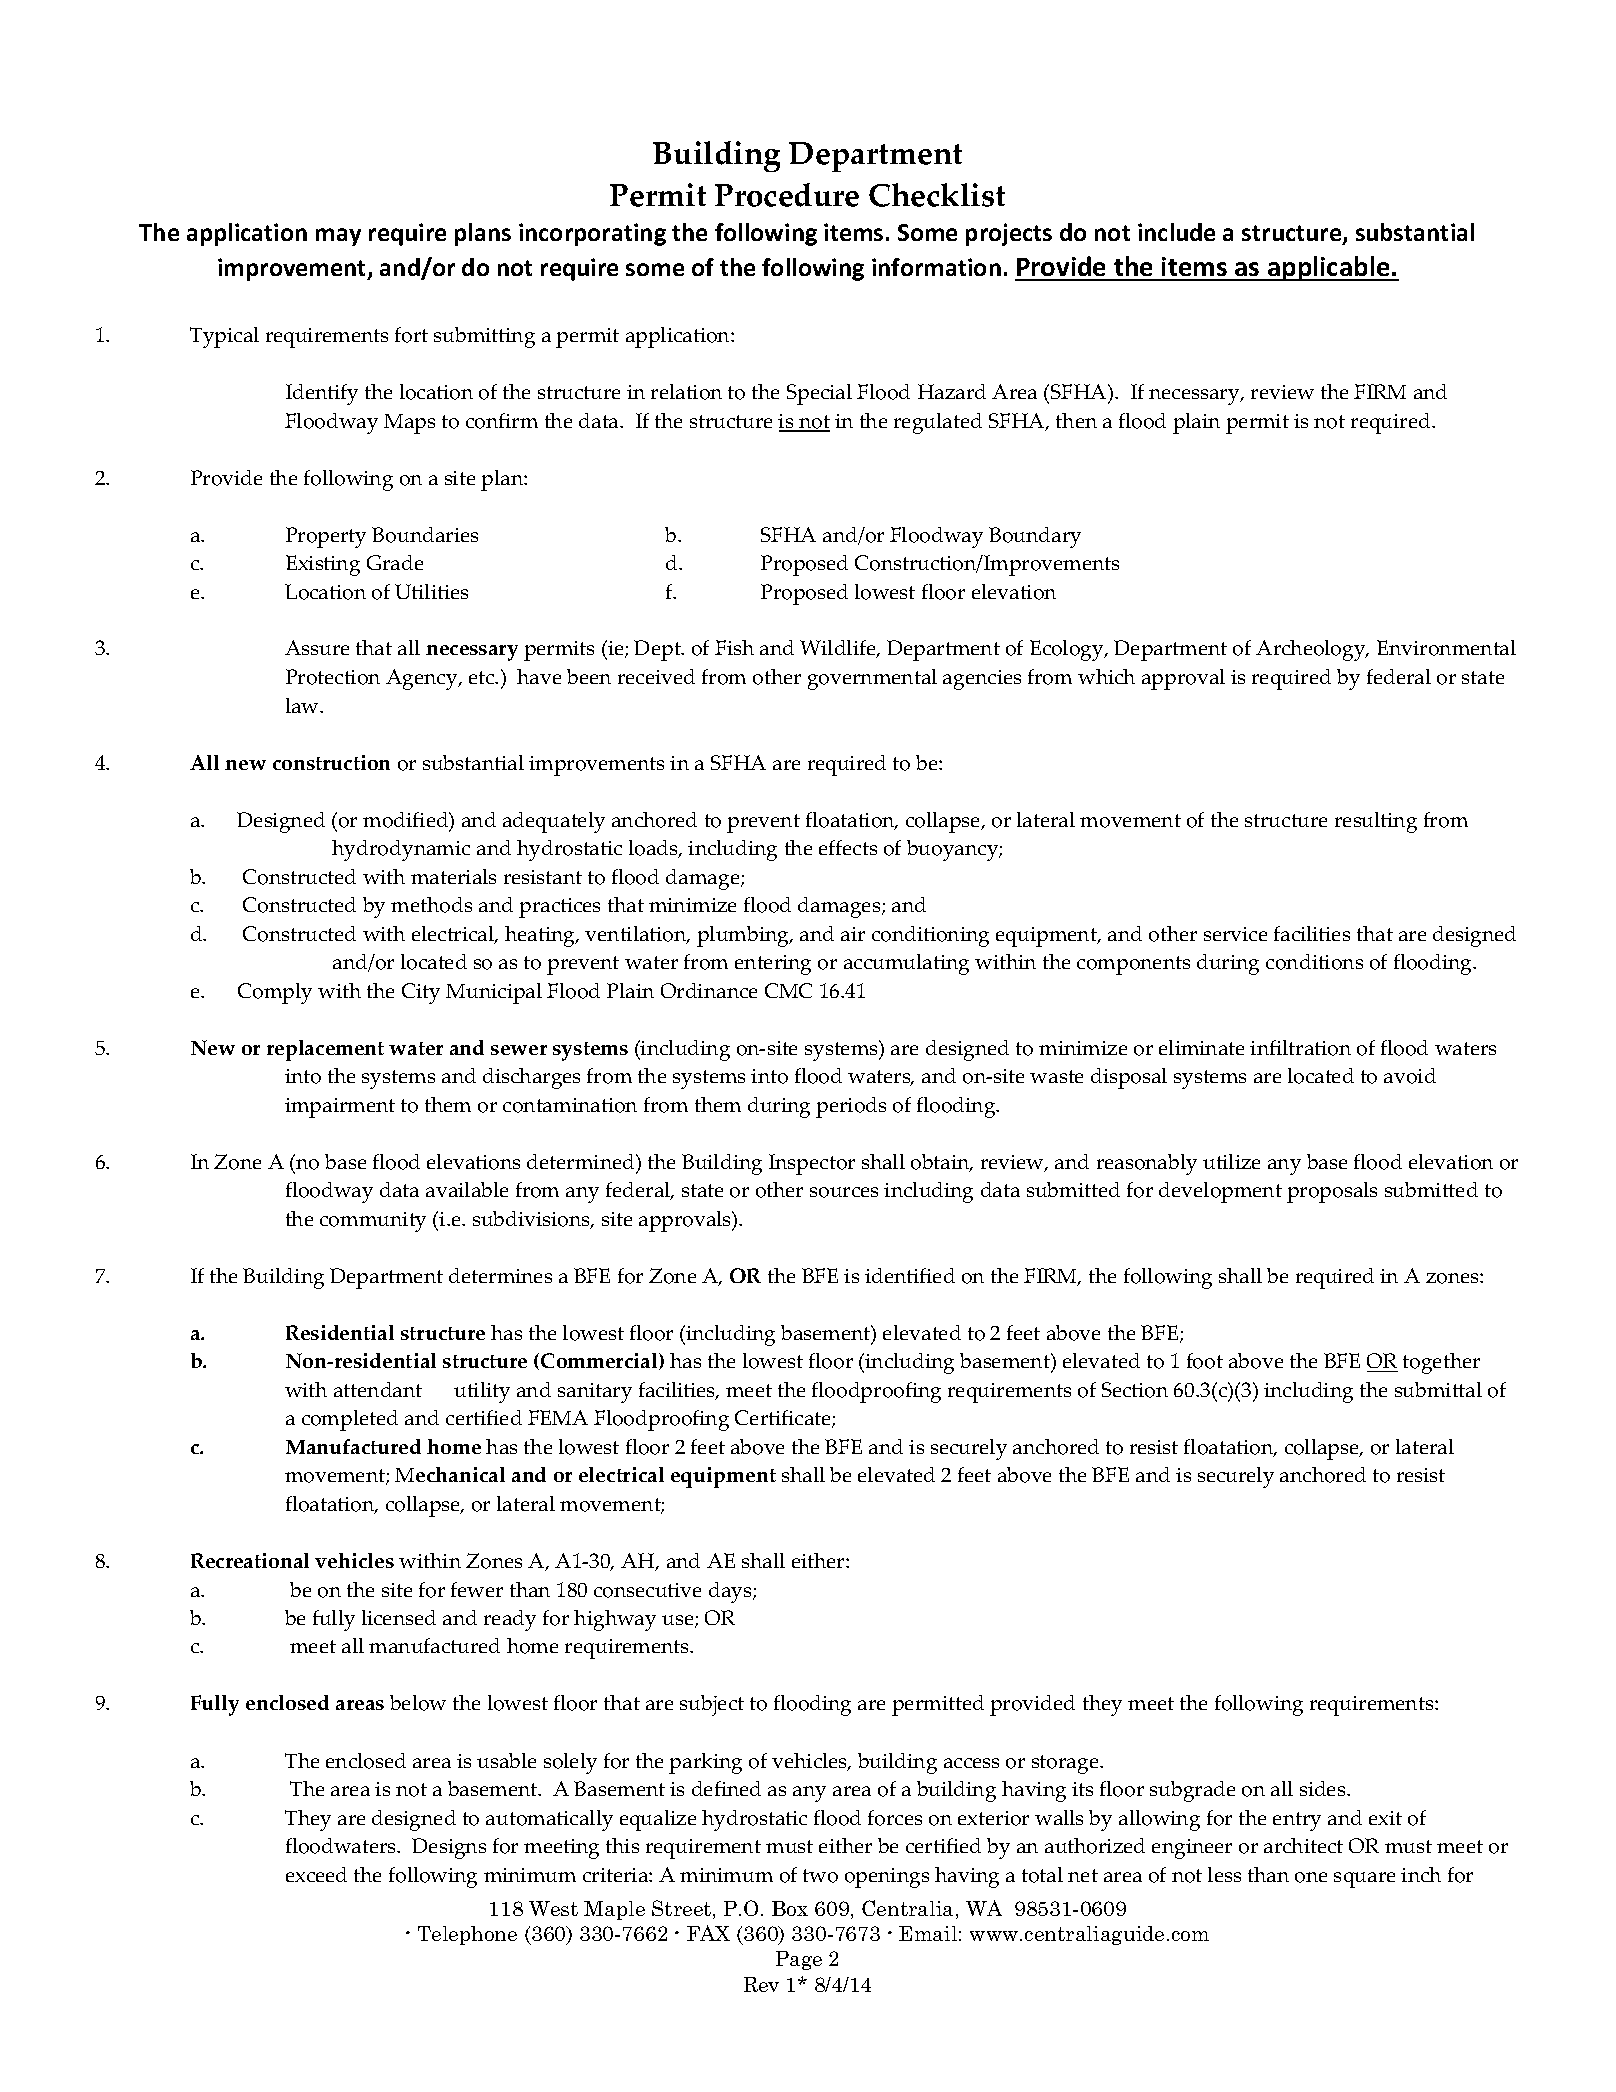 The width and height of the page is (1616, 2092). What do you see at coordinates (399, 1617) in the page?
I see `licensed` at bounding box center [399, 1617].
